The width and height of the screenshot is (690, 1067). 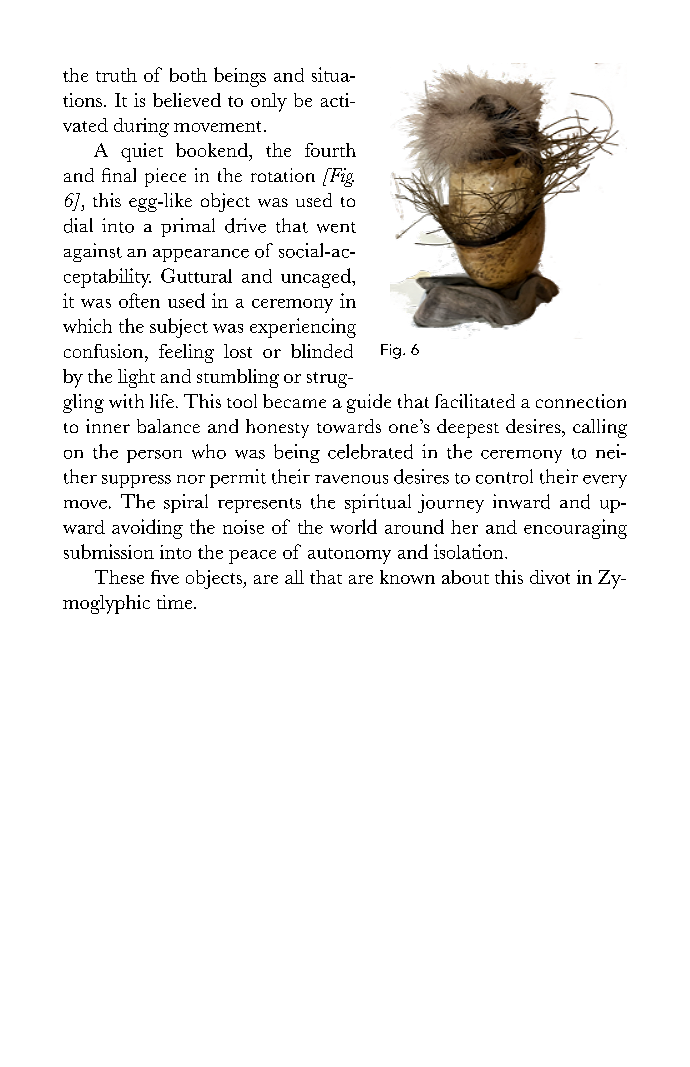 I want to click on went, so click(x=336, y=227).
